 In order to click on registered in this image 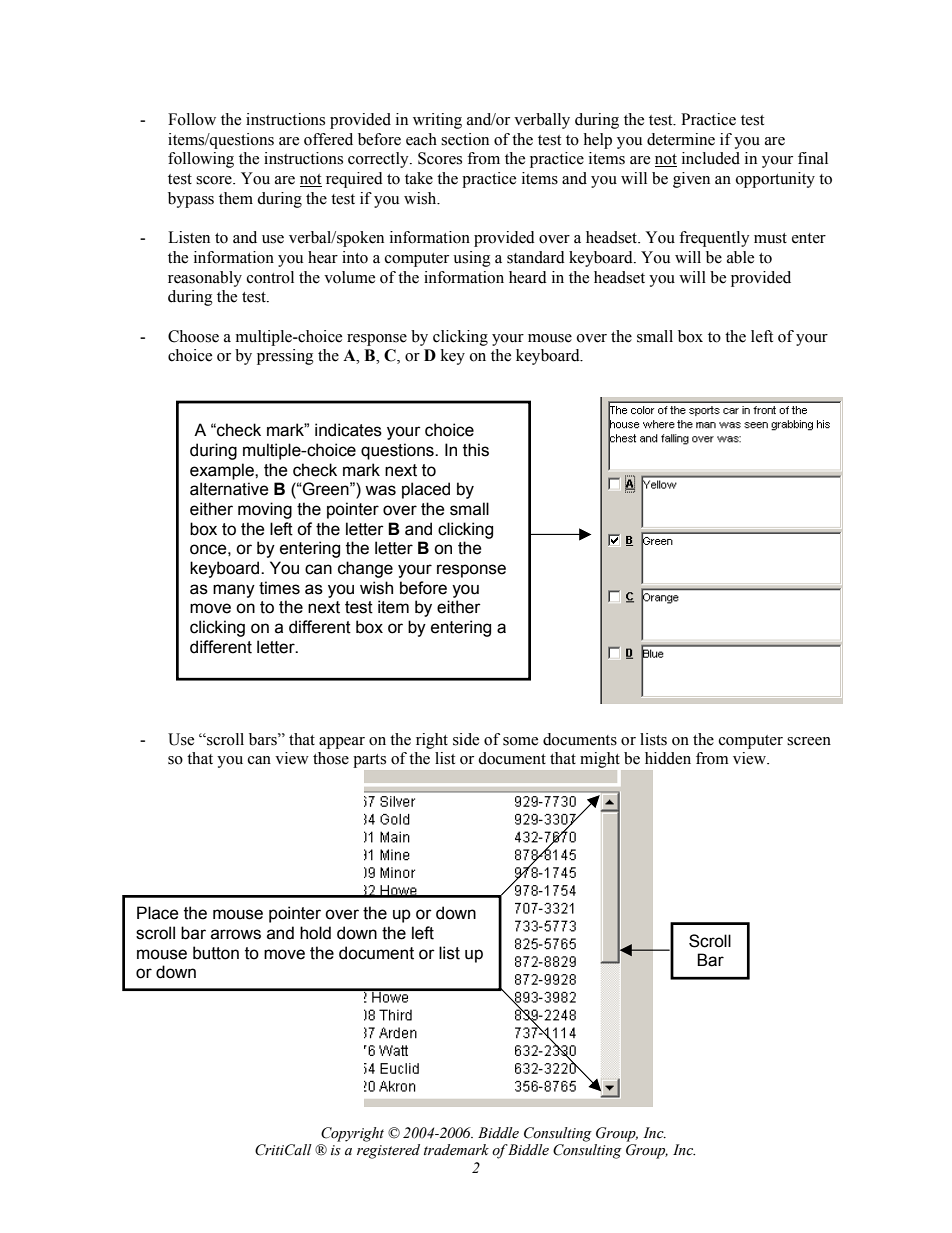, I will do `click(388, 1151)`.
